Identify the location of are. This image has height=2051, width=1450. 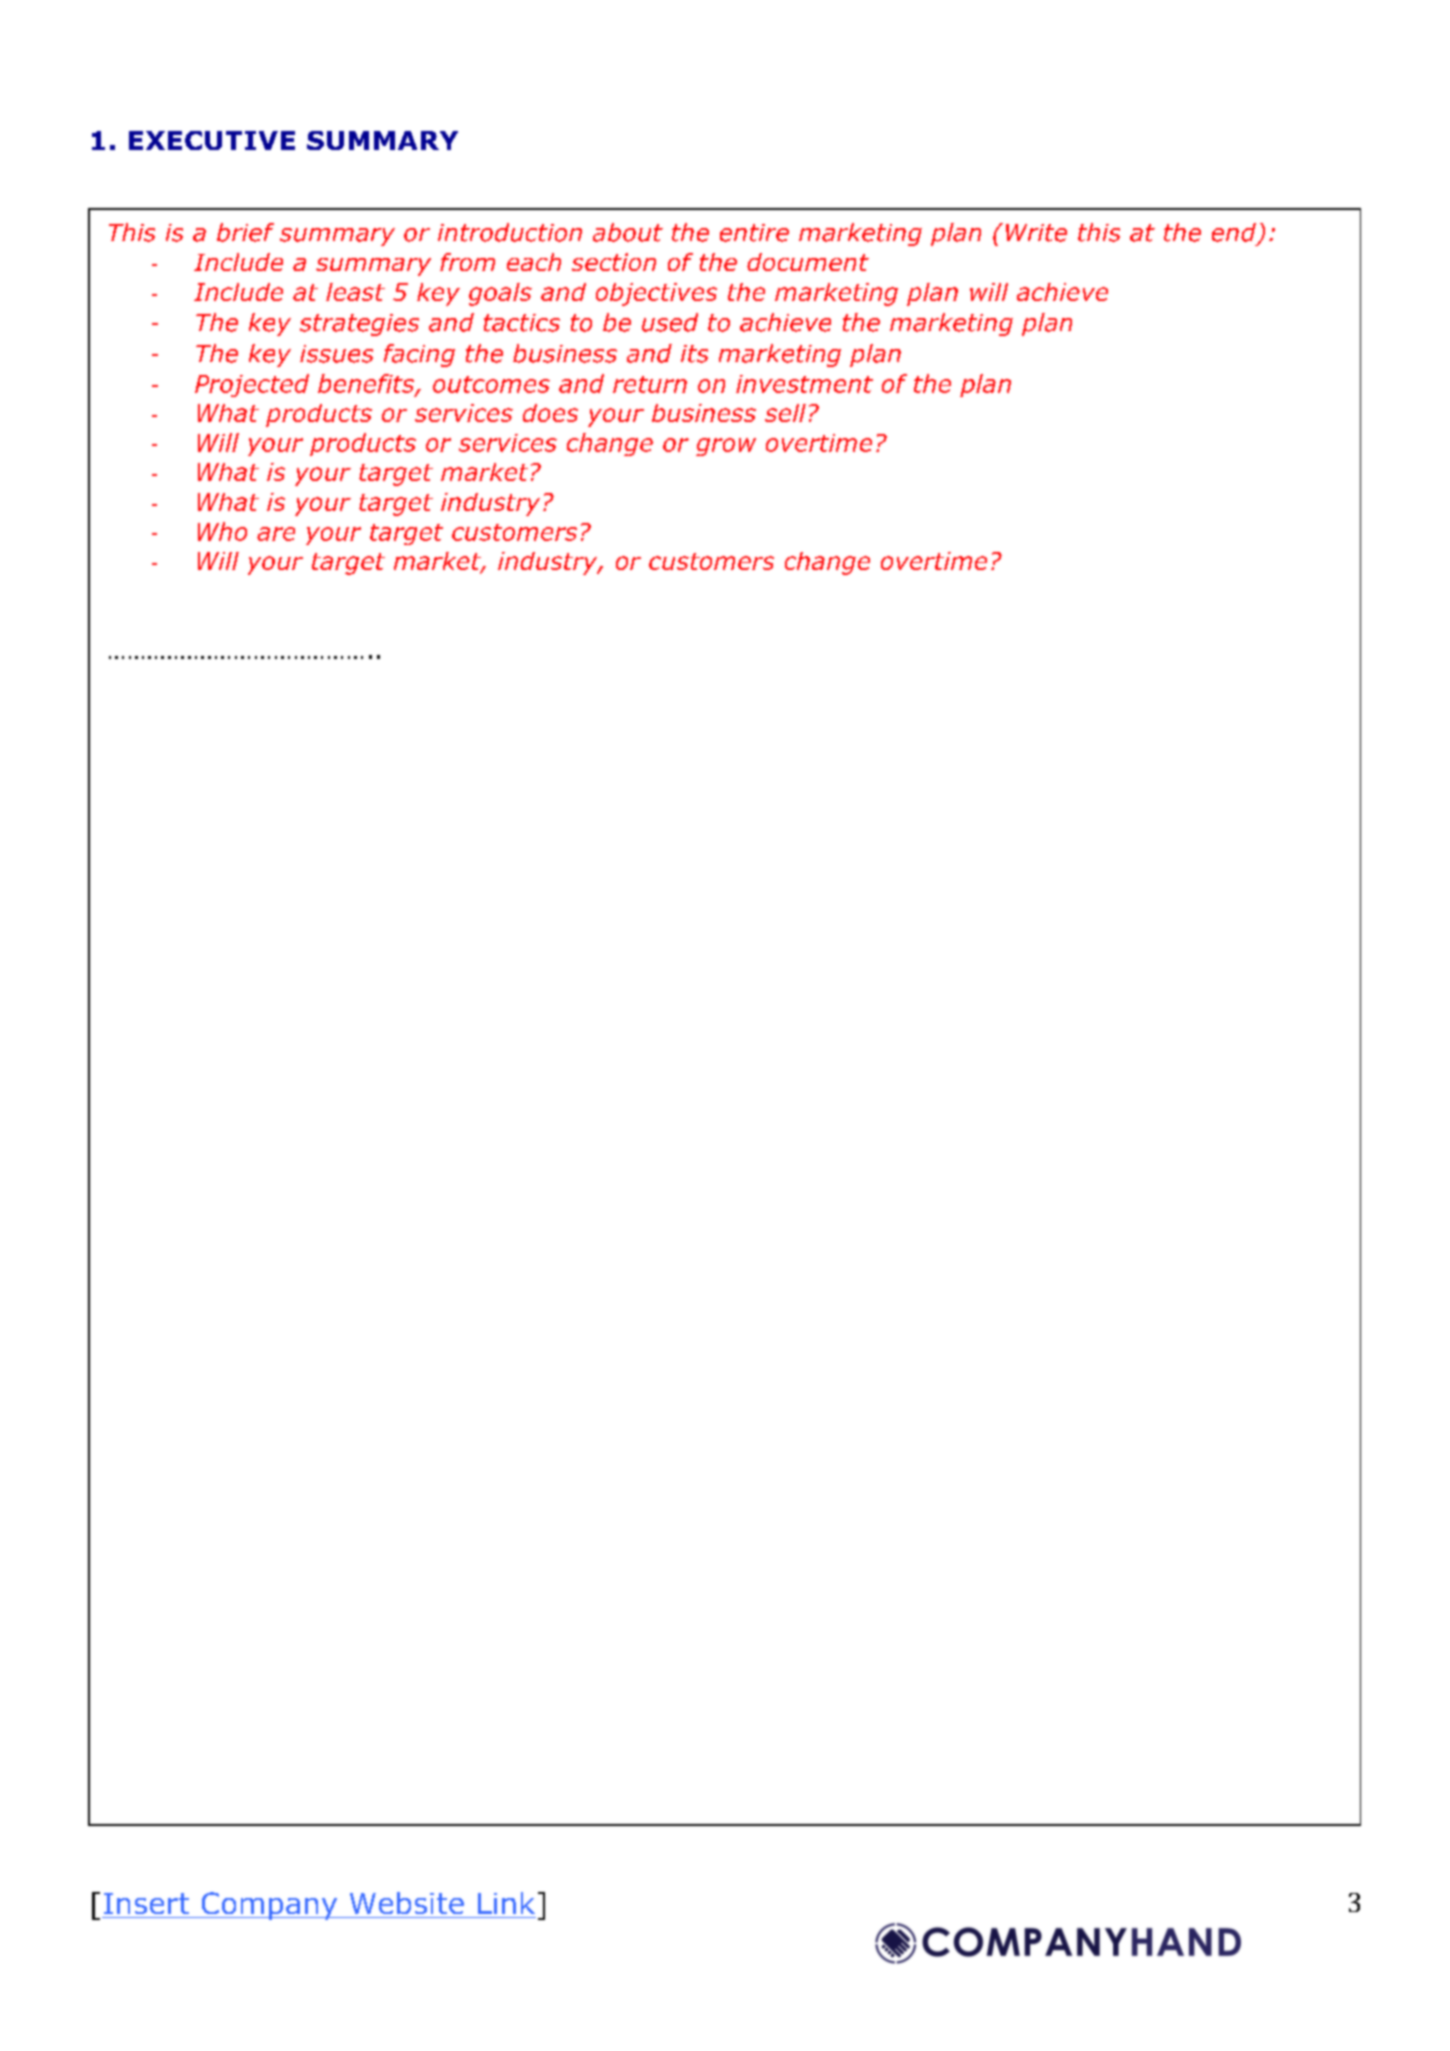
(276, 534).
